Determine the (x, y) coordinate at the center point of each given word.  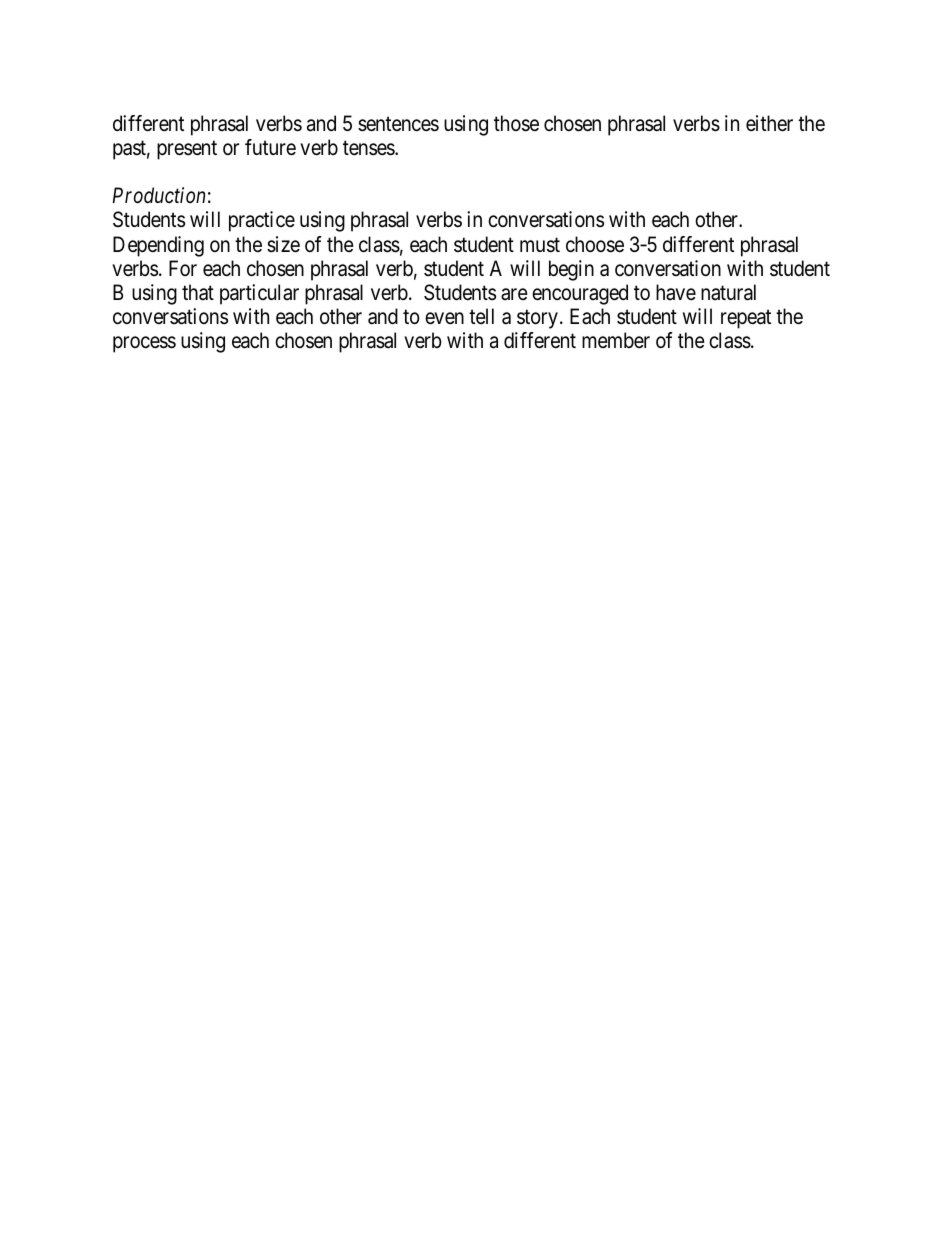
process (144, 344)
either (769, 123)
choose (595, 244)
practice (262, 221)
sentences (398, 124)
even (444, 318)
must (540, 245)
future (270, 147)
